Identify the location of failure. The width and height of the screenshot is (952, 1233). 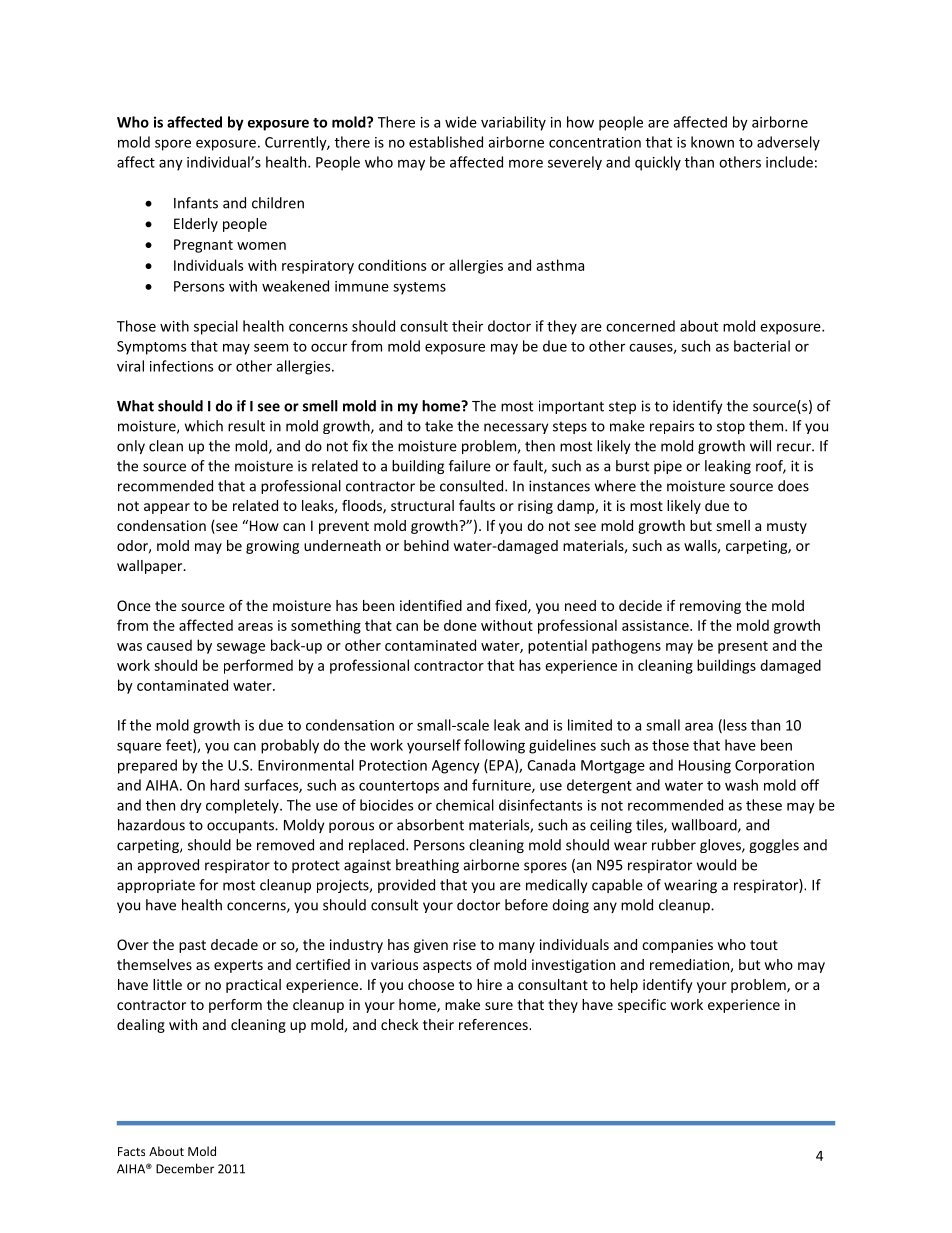
(470, 466).
